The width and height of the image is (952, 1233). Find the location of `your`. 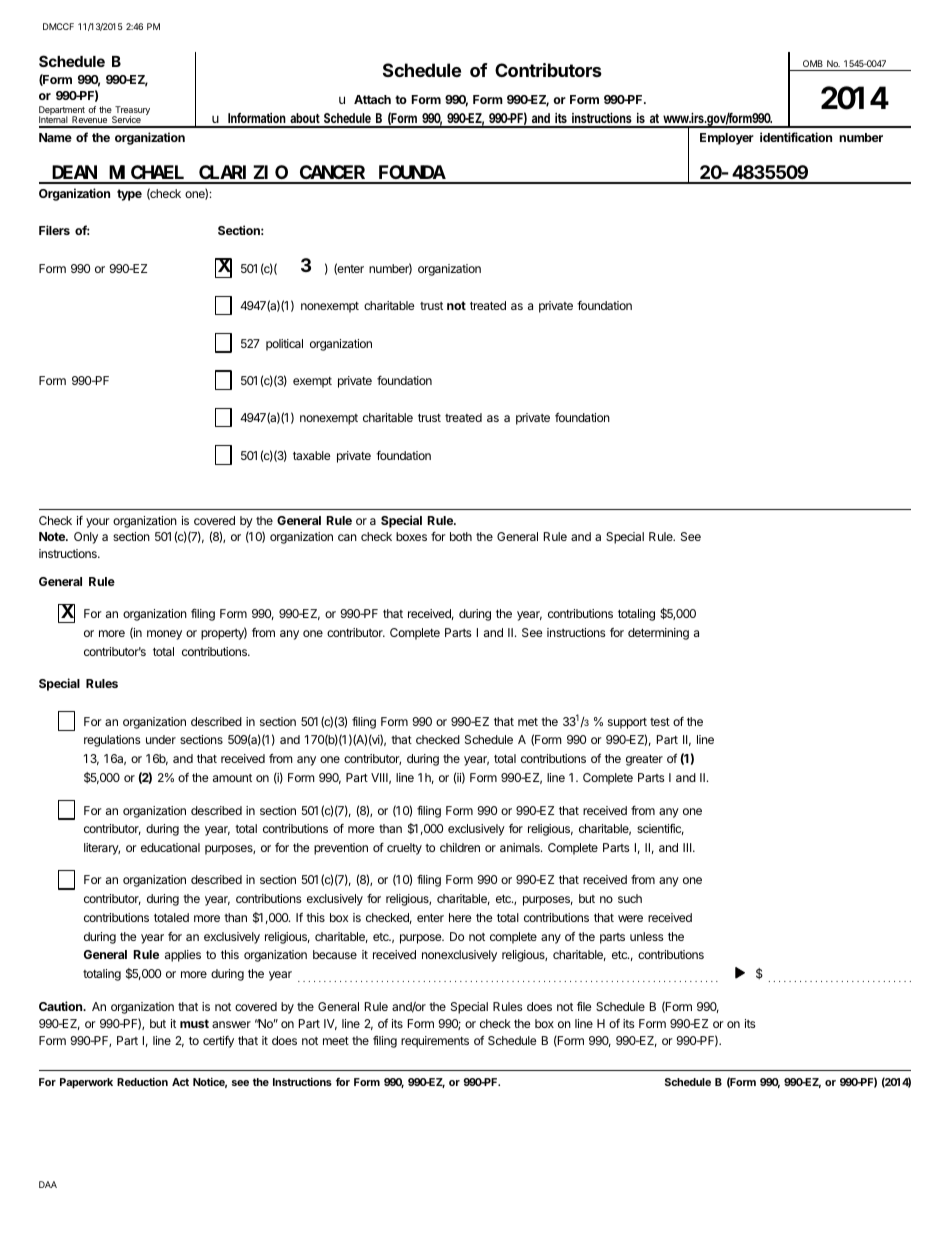

your is located at coordinates (98, 523).
